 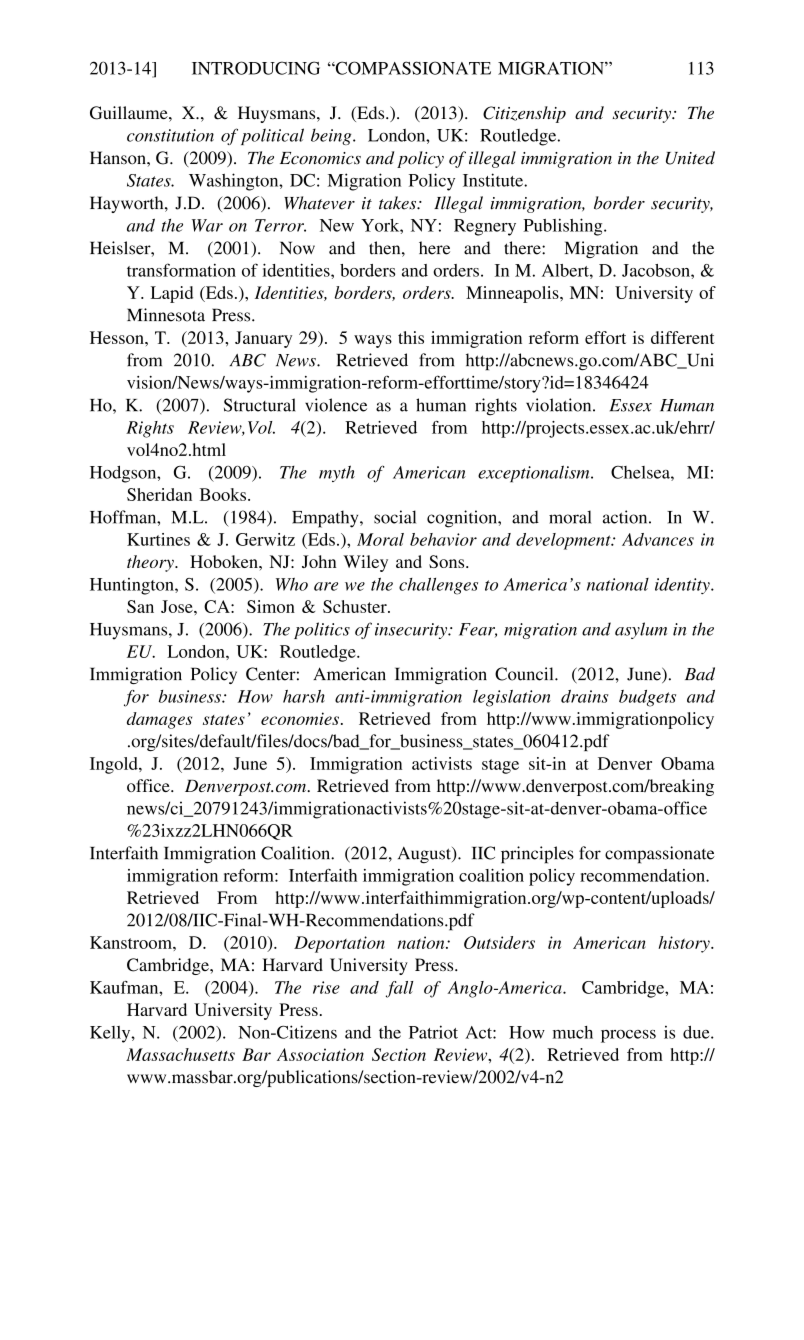 What do you see at coordinates (365, 563) in the screenshot?
I see `Wiley` at bounding box center [365, 563].
